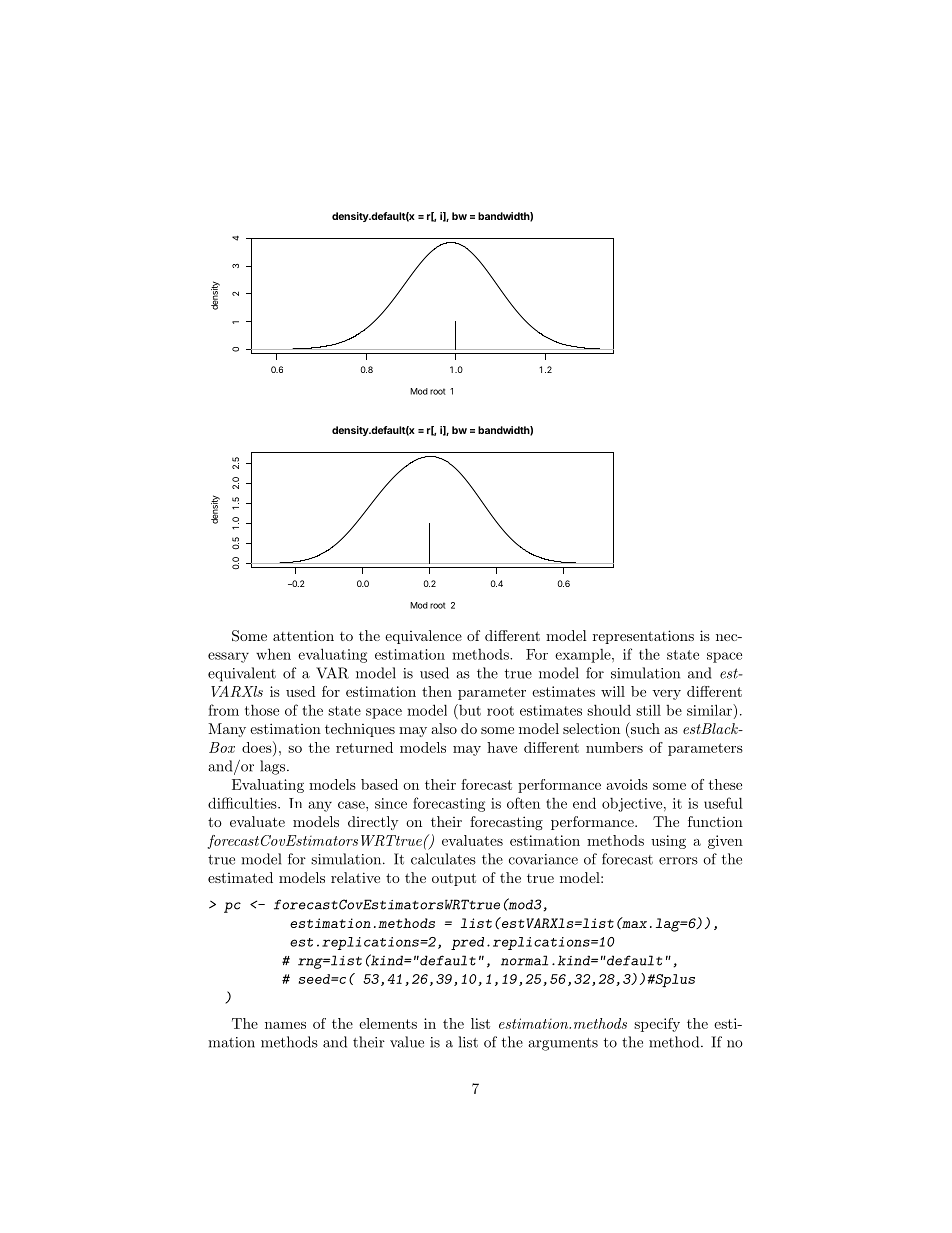 This screenshot has height=1233, width=952. Describe the element at coordinates (423, 637) in the screenshot. I see `equivalence` at that location.
